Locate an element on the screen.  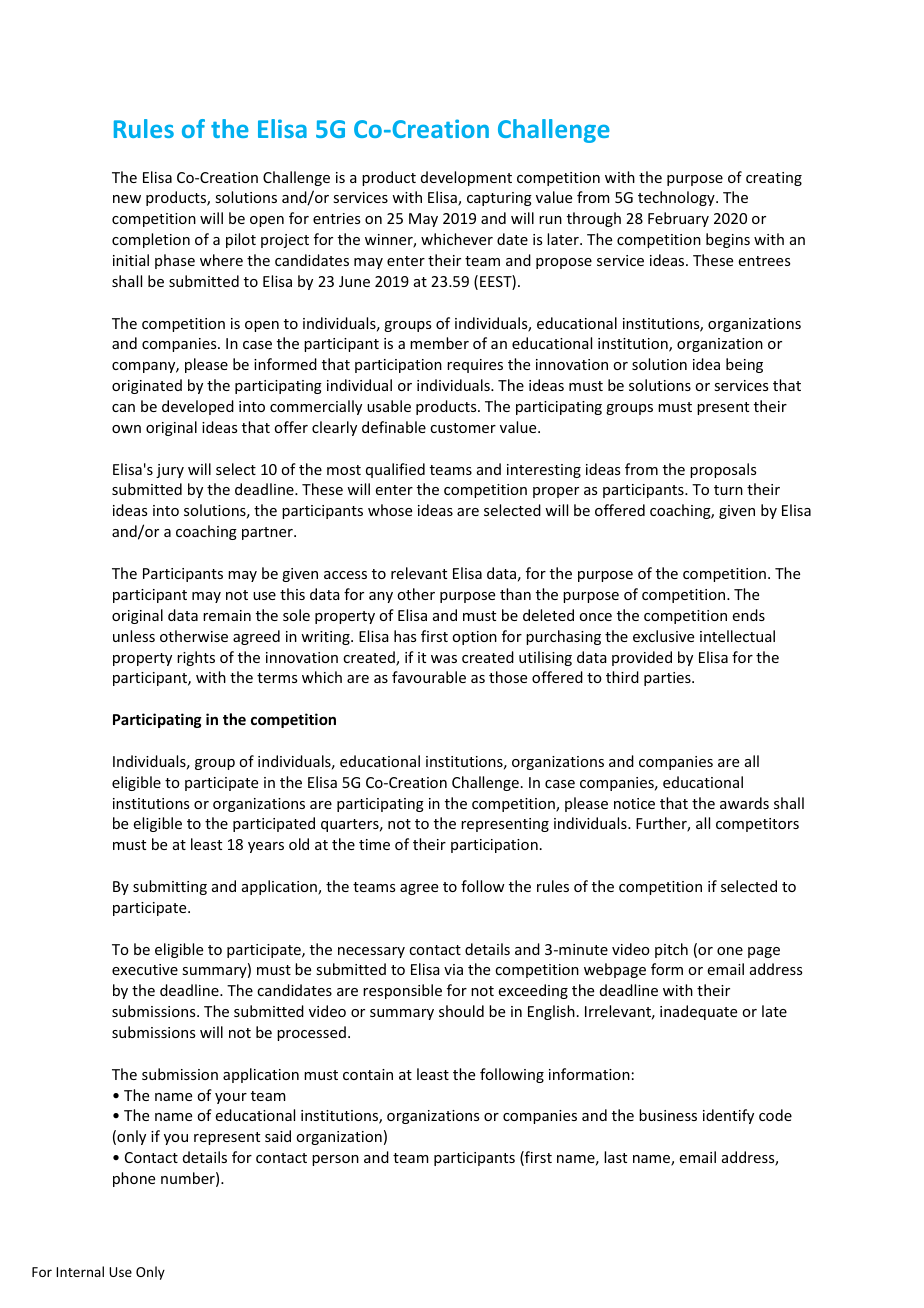
completion is located at coordinates (151, 240).
